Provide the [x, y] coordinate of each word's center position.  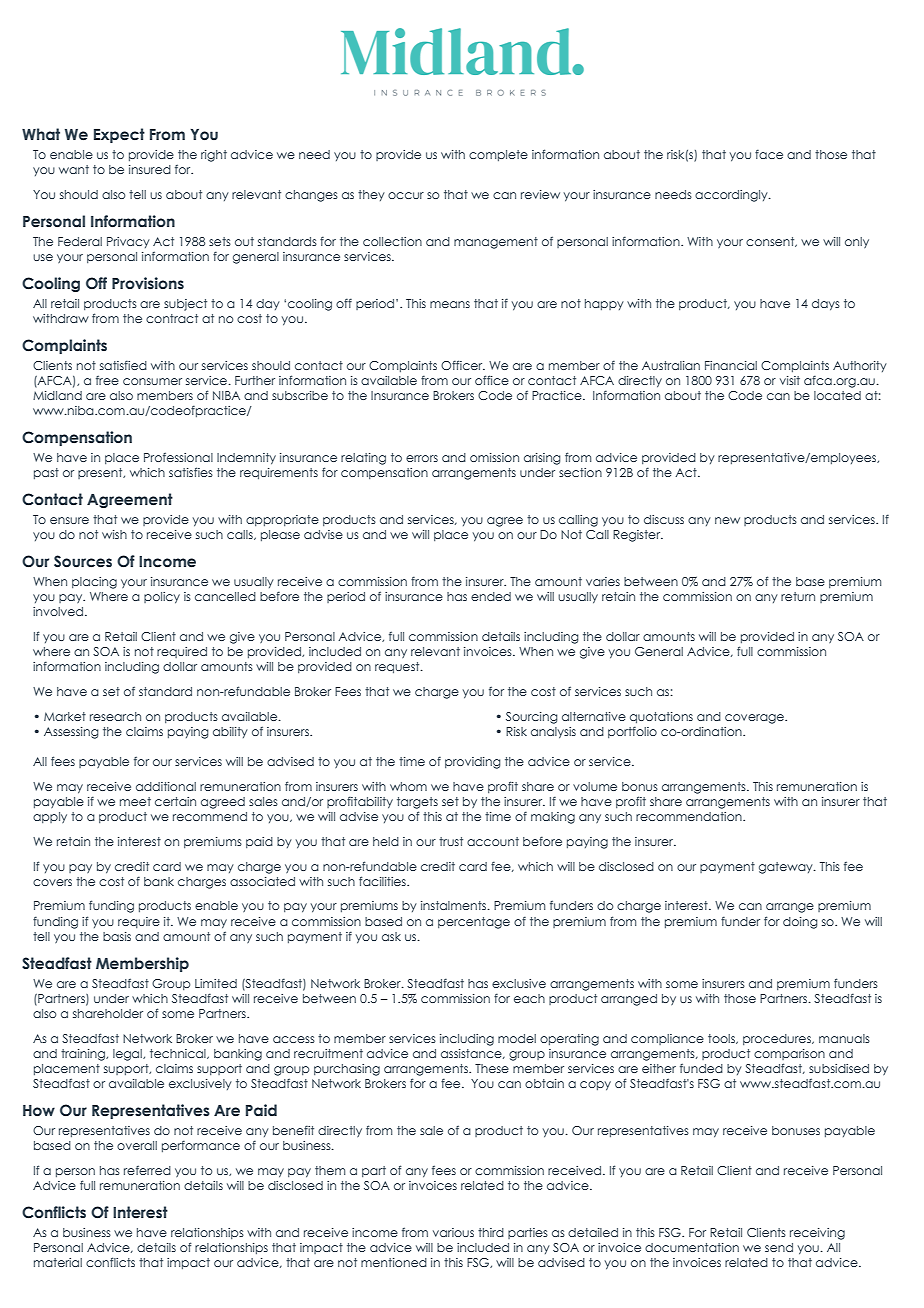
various [453, 1232]
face [769, 154]
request [398, 668]
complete [498, 155]
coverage [755, 719]
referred [147, 1170]
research [115, 716]
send [779, 1247]
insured [150, 169]
